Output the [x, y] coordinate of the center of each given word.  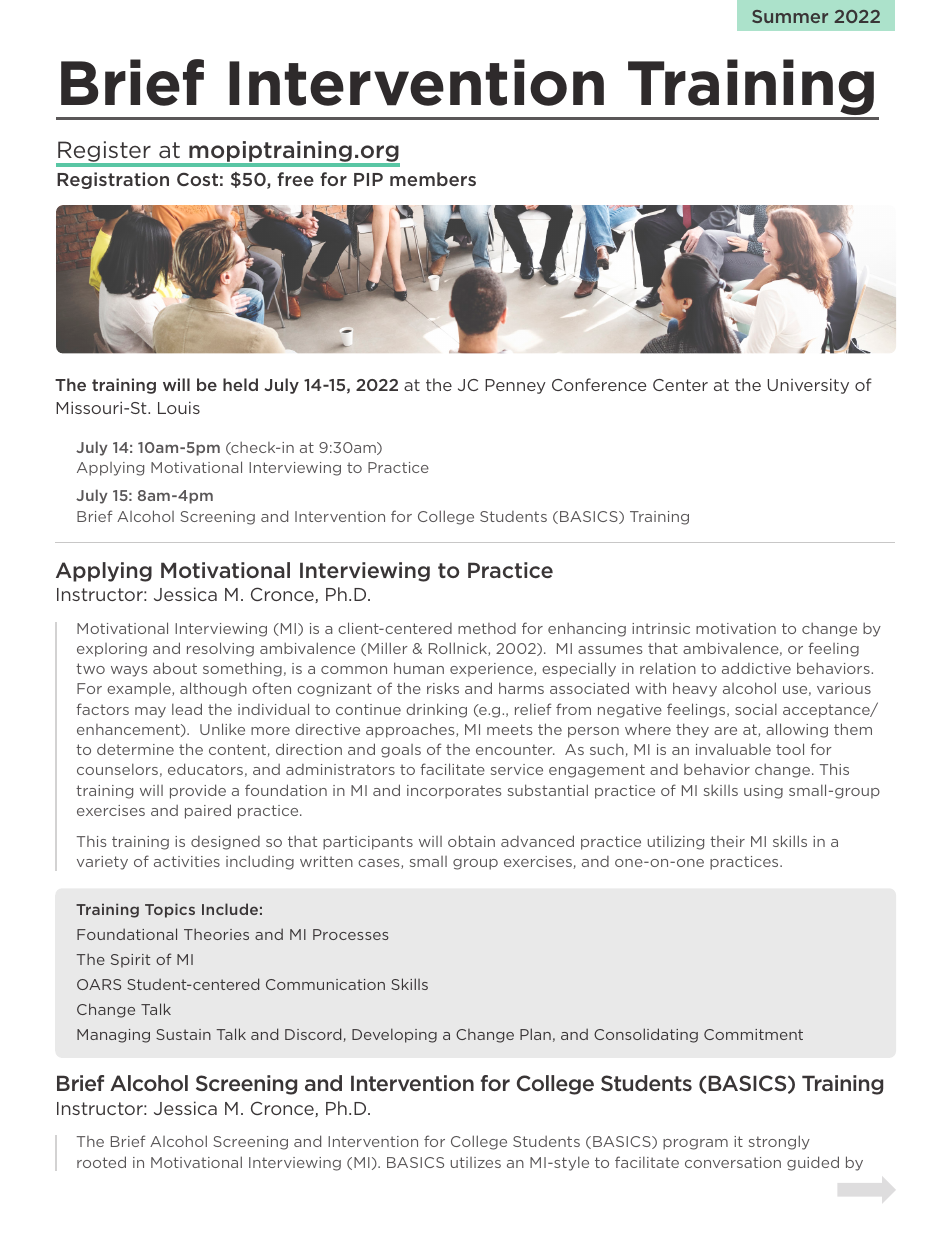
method [487, 628]
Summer [790, 16]
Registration [113, 180]
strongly [779, 1142]
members [433, 179]
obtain [471, 841]
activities [187, 861]
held [240, 384]
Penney [515, 386]
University [808, 386]
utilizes [476, 1162]
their [727, 841]
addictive [756, 668]
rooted [101, 1162]
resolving [220, 649]
